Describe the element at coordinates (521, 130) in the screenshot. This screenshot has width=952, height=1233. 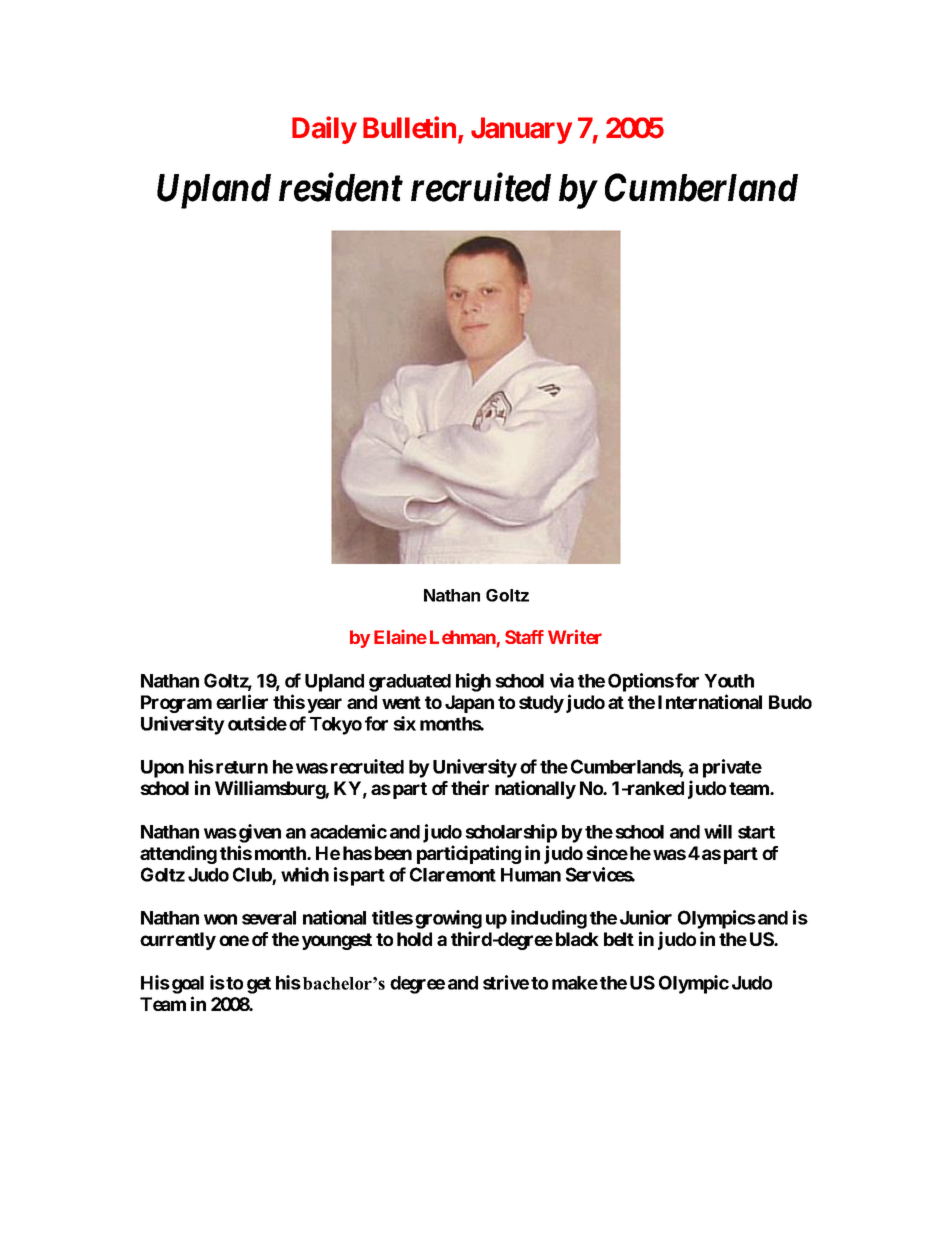
I see `January` at that location.
